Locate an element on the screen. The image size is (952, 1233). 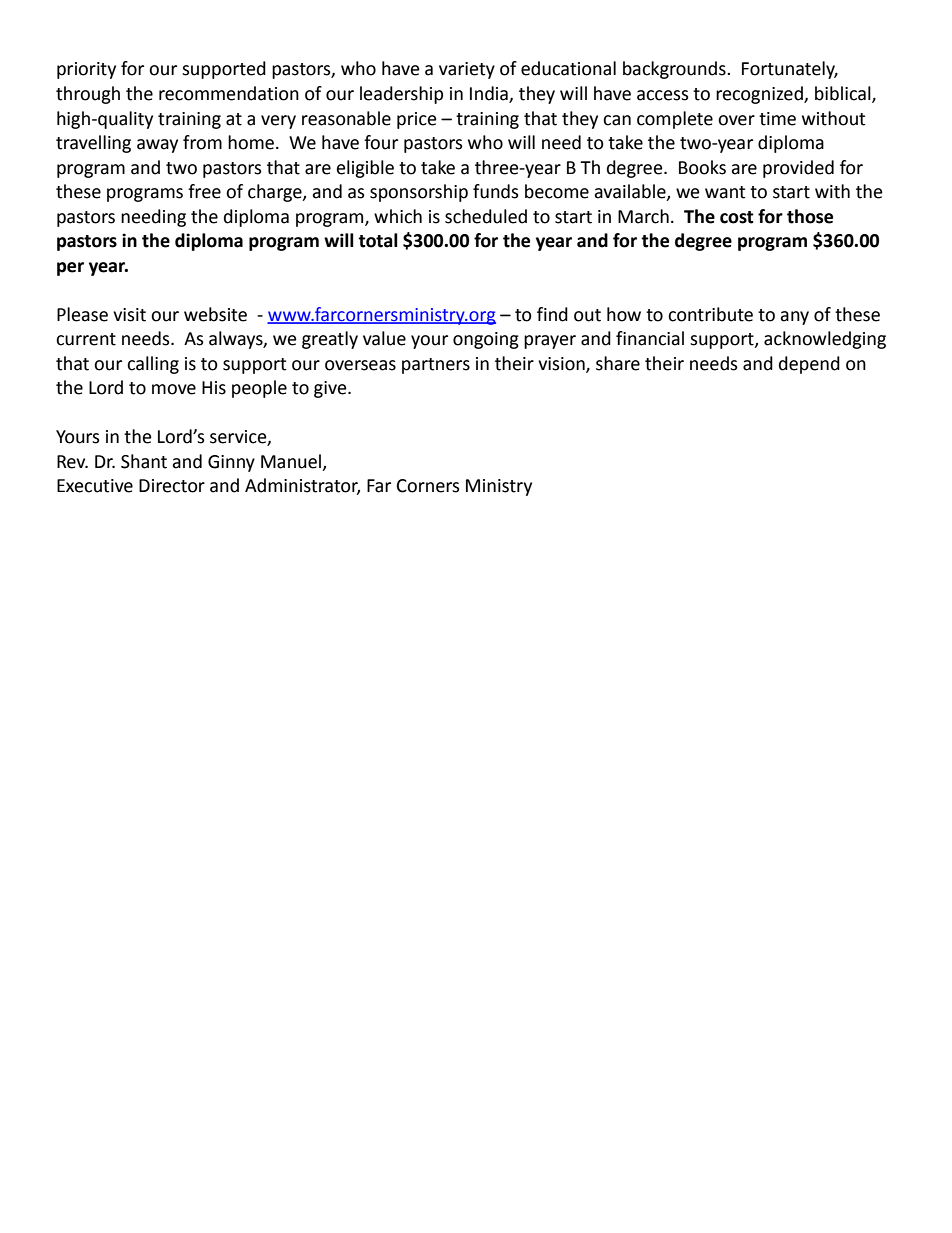
scheduled is located at coordinates (486, 216).
